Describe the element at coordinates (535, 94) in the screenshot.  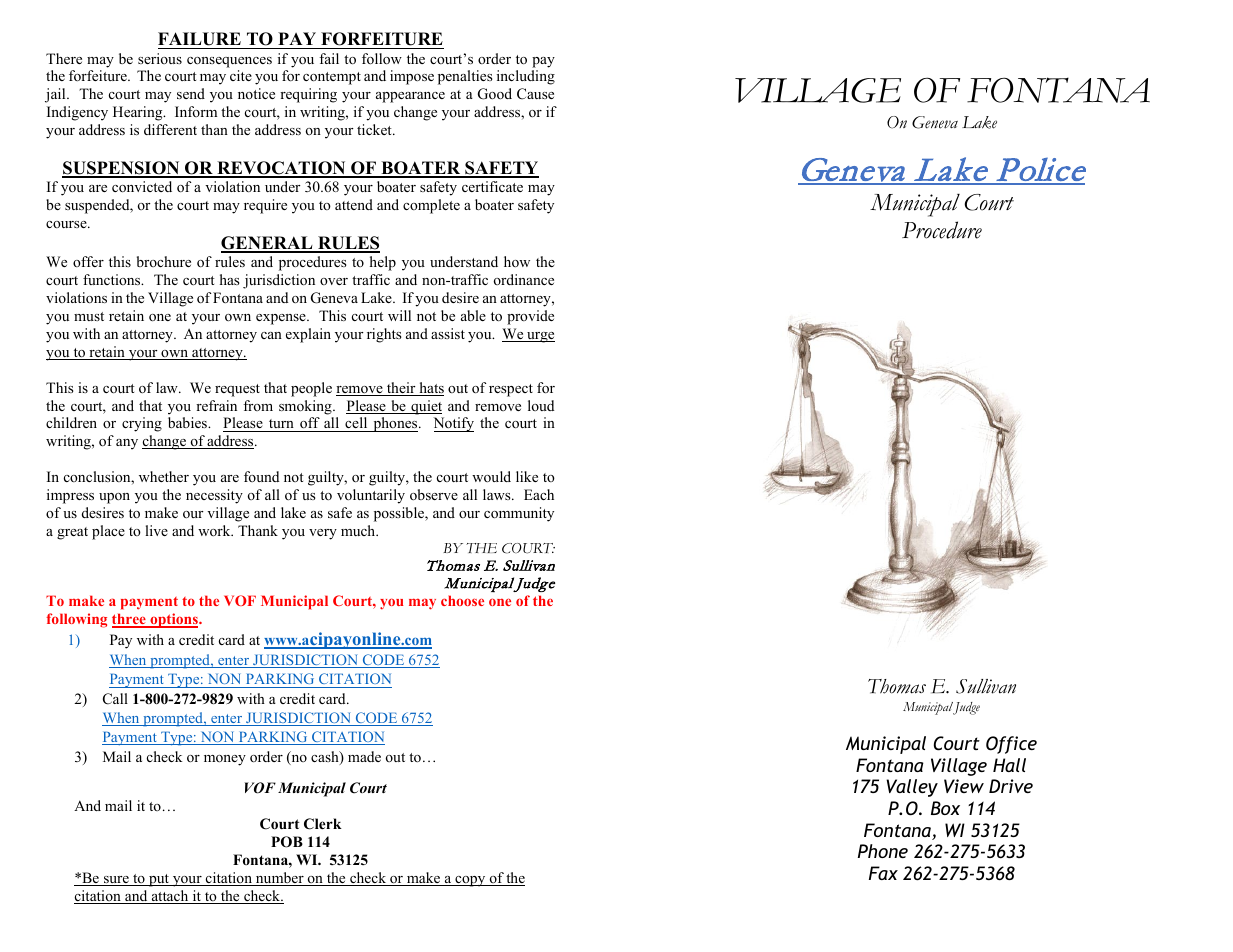
I see `Cause` at that location.
